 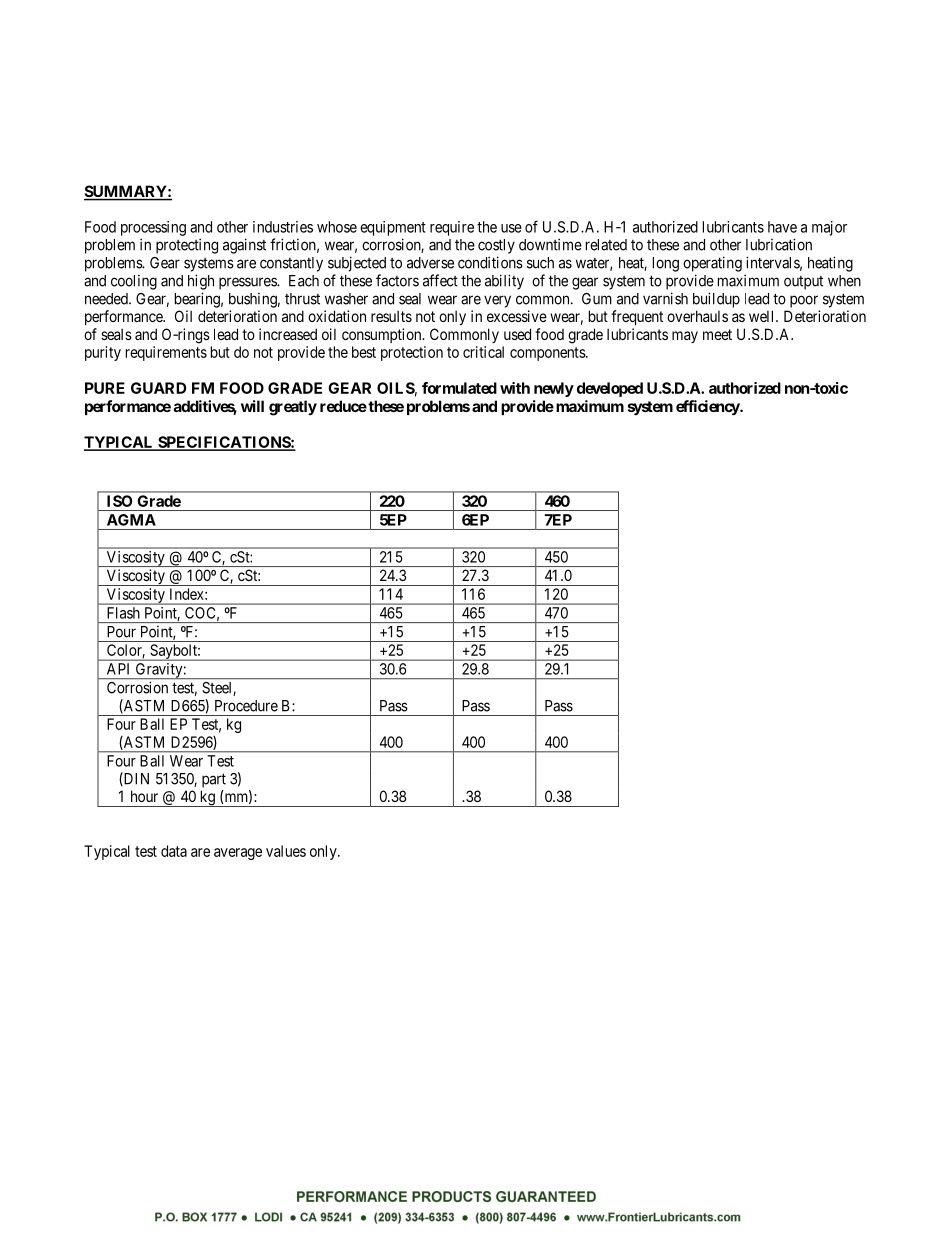 I want to click on ISO, so click(x=119, y=501).
